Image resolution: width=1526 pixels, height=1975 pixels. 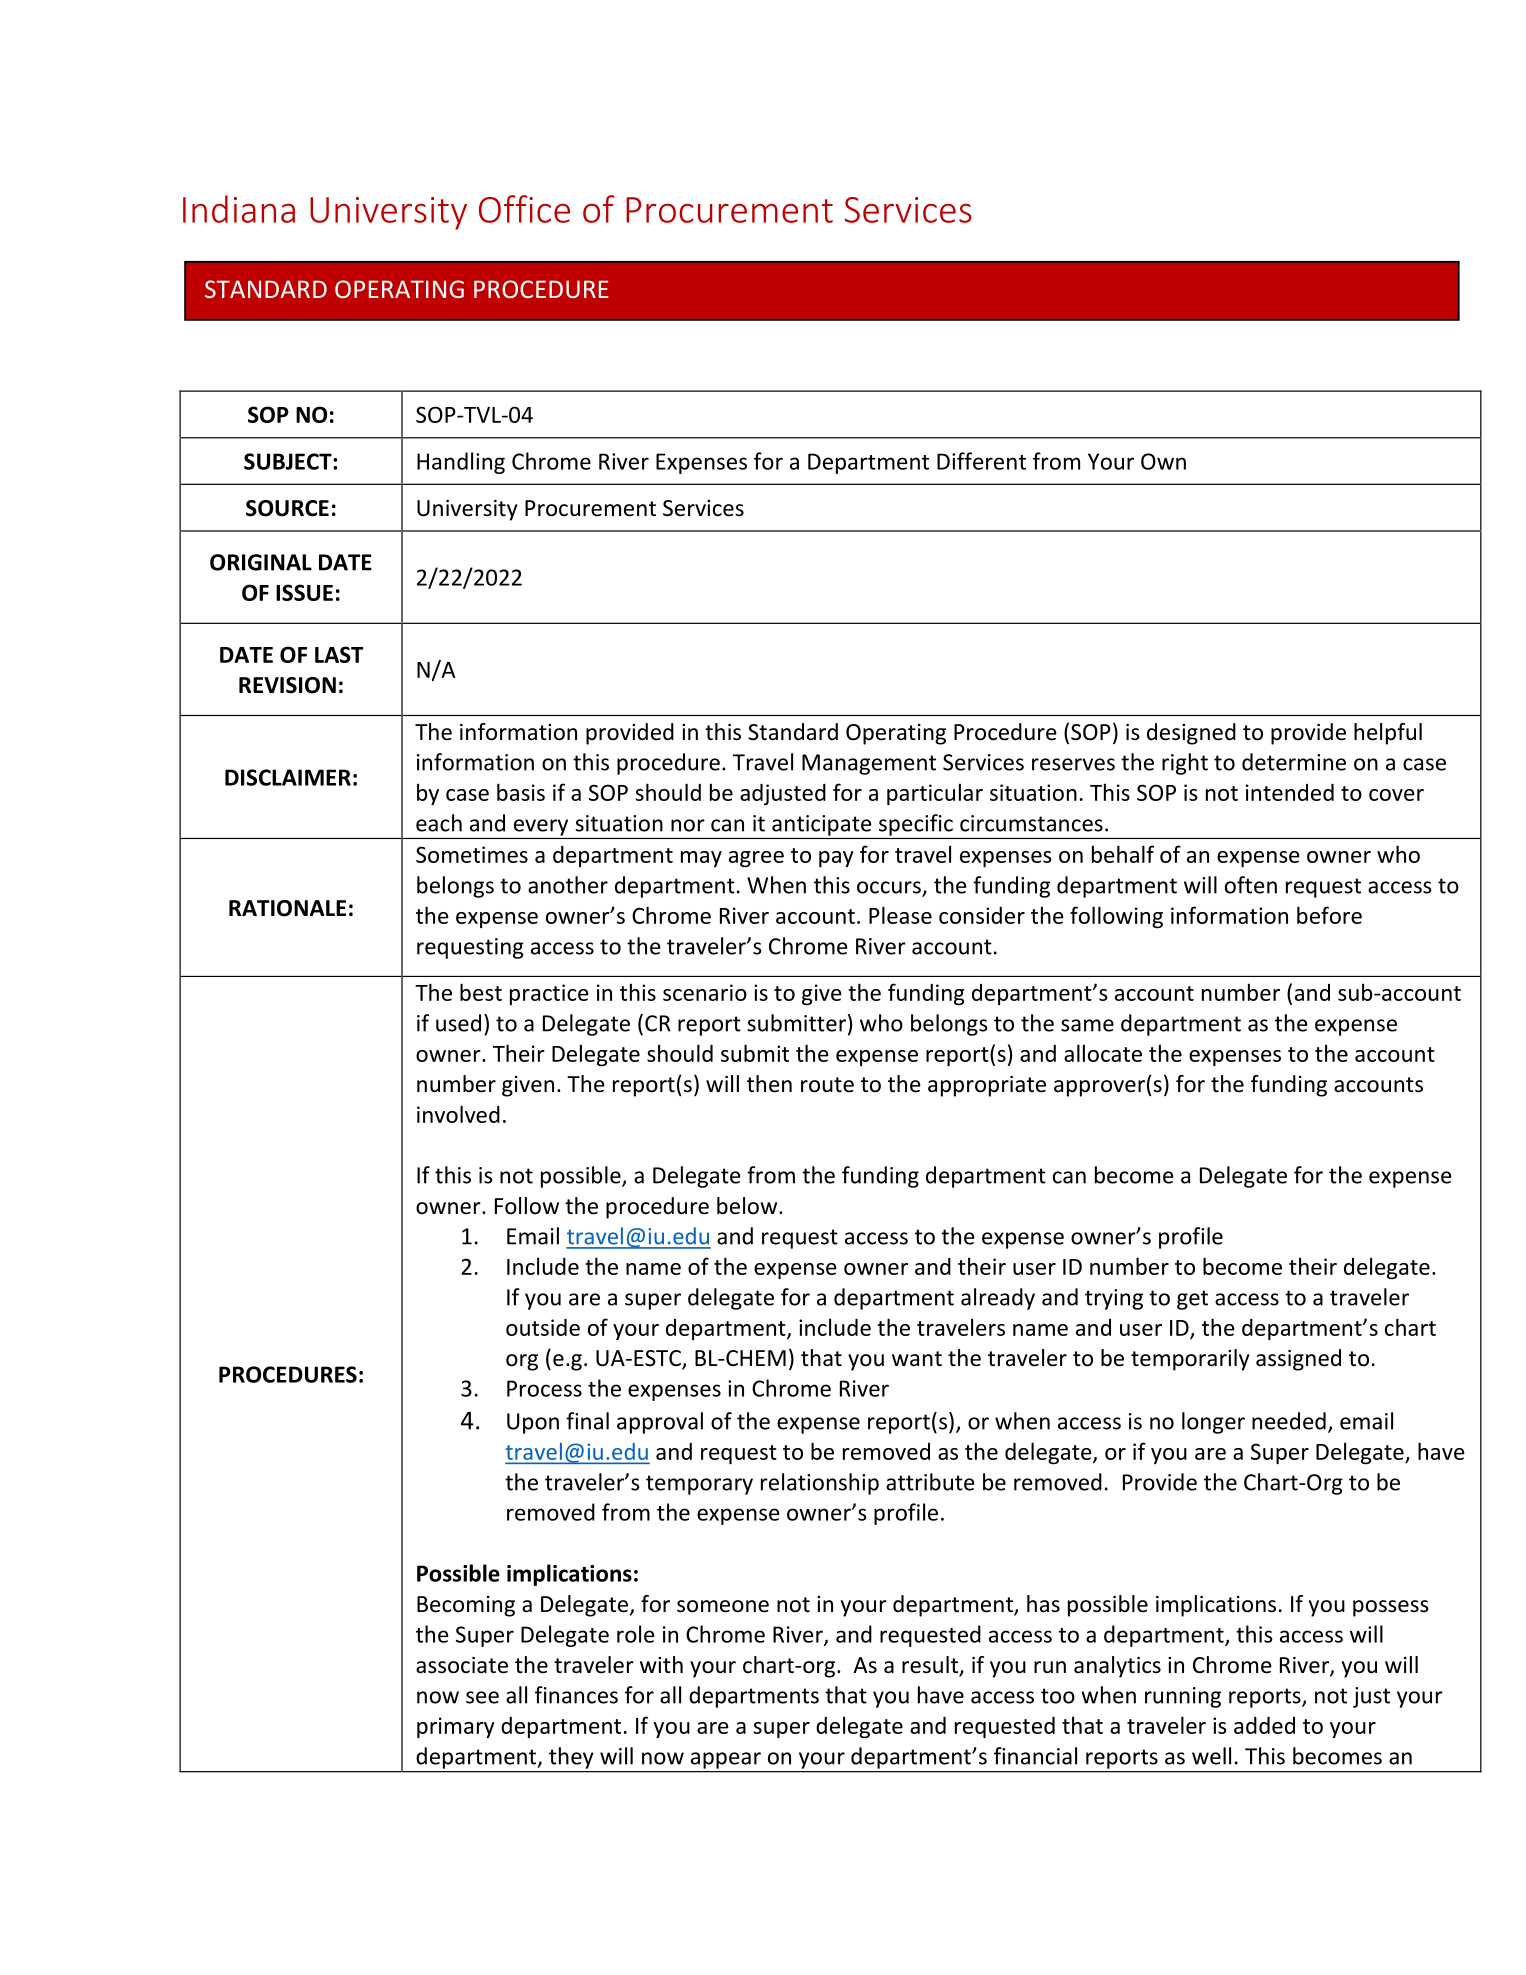 I want to click on used, so click(x=458, y=1023).
